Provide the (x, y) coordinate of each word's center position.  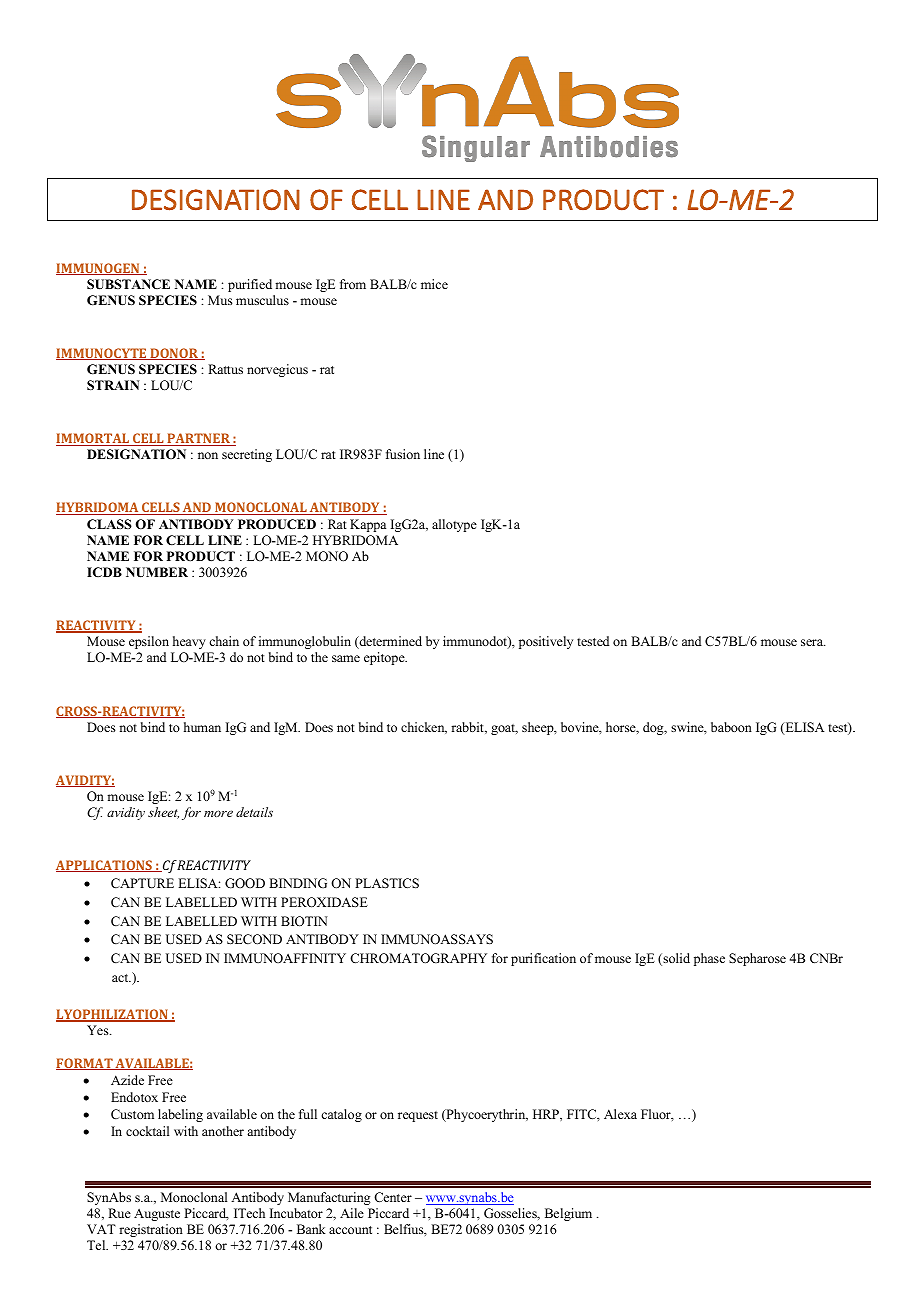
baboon (731, 727)
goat (504, 729)
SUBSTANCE (128, 284)
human (202, 727)
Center (393, 1197)
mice (434, 284)
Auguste (157, 1214)
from (353, 284)
